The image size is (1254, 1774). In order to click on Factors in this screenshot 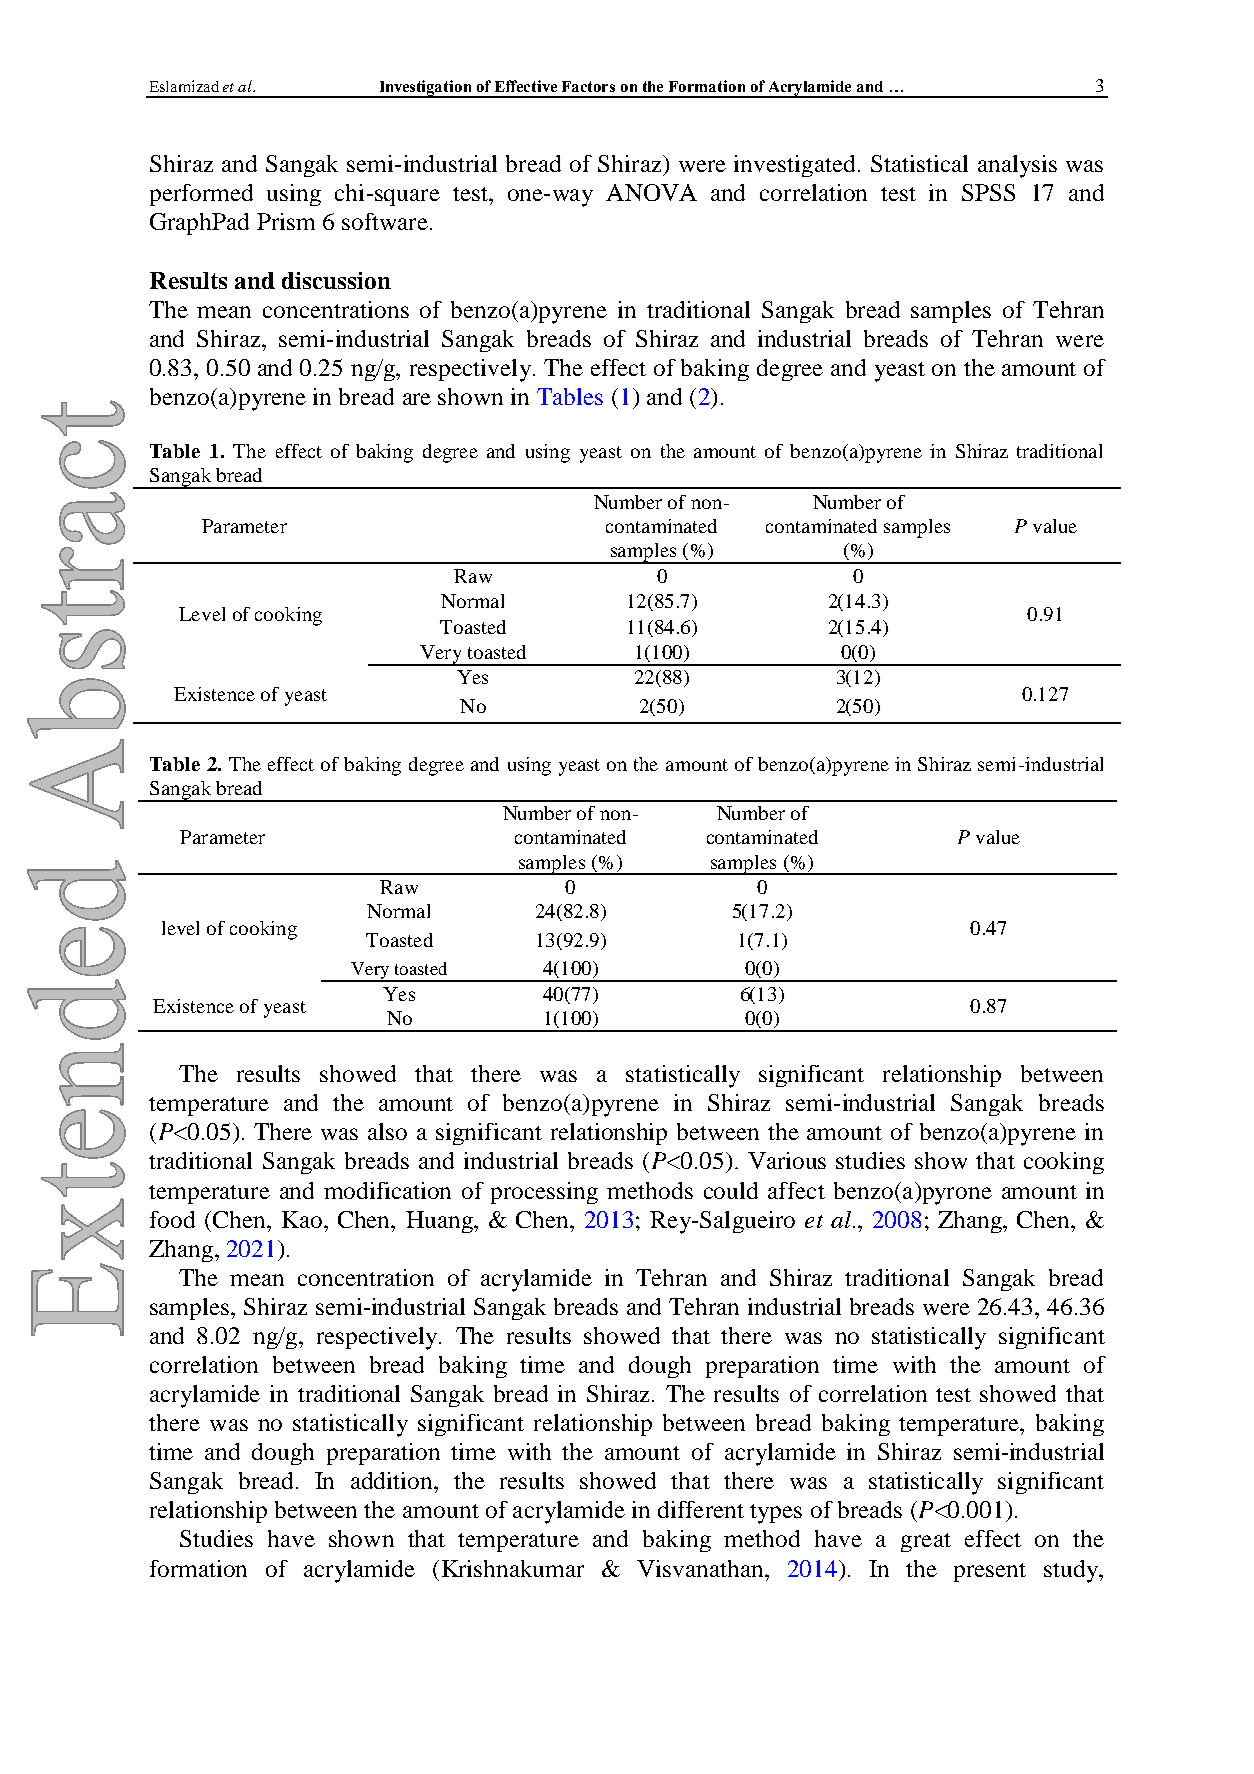, I will do `click(588, 86)`.
